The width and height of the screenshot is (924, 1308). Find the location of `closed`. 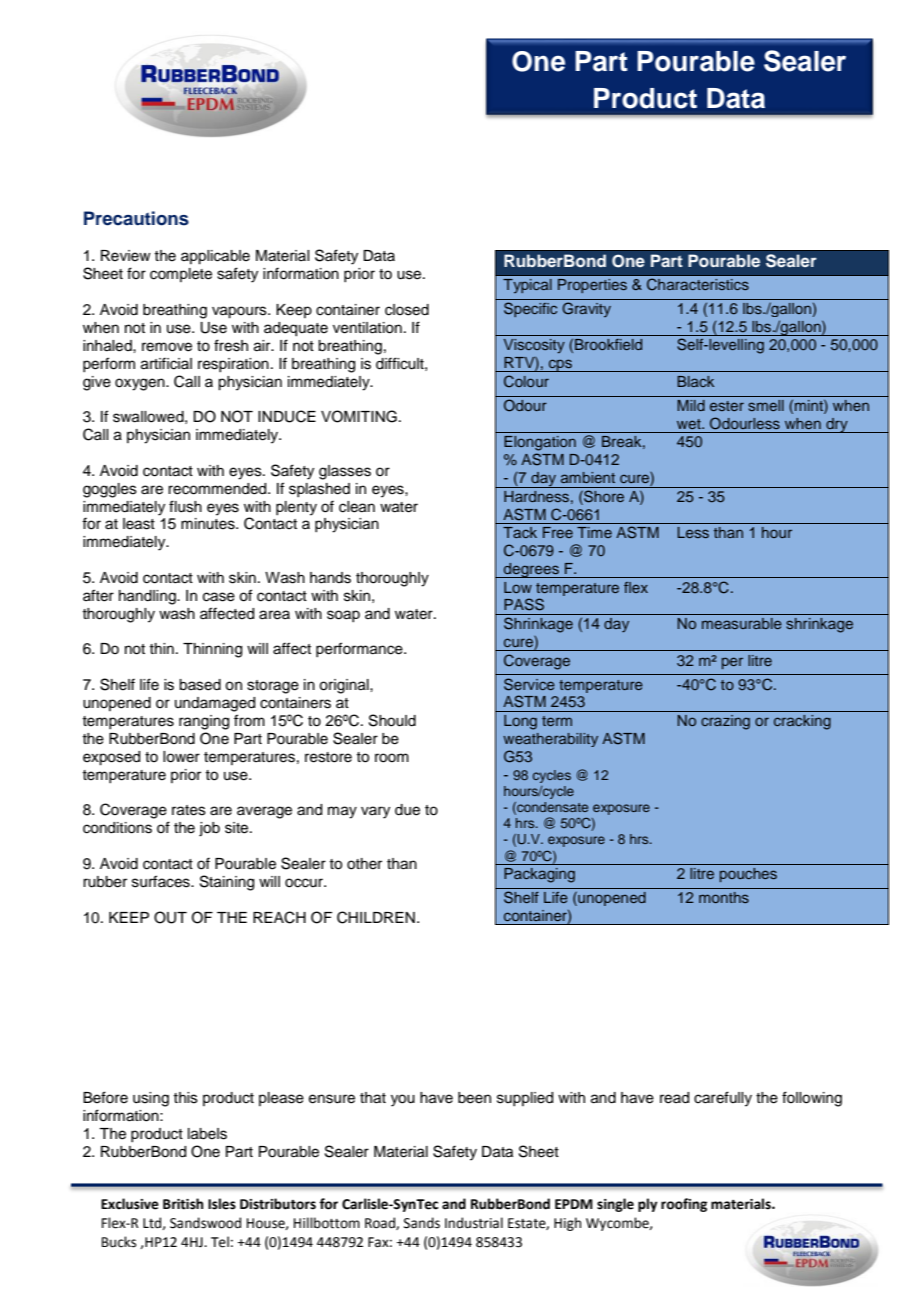

closed is located at coordinates (407, 310).
